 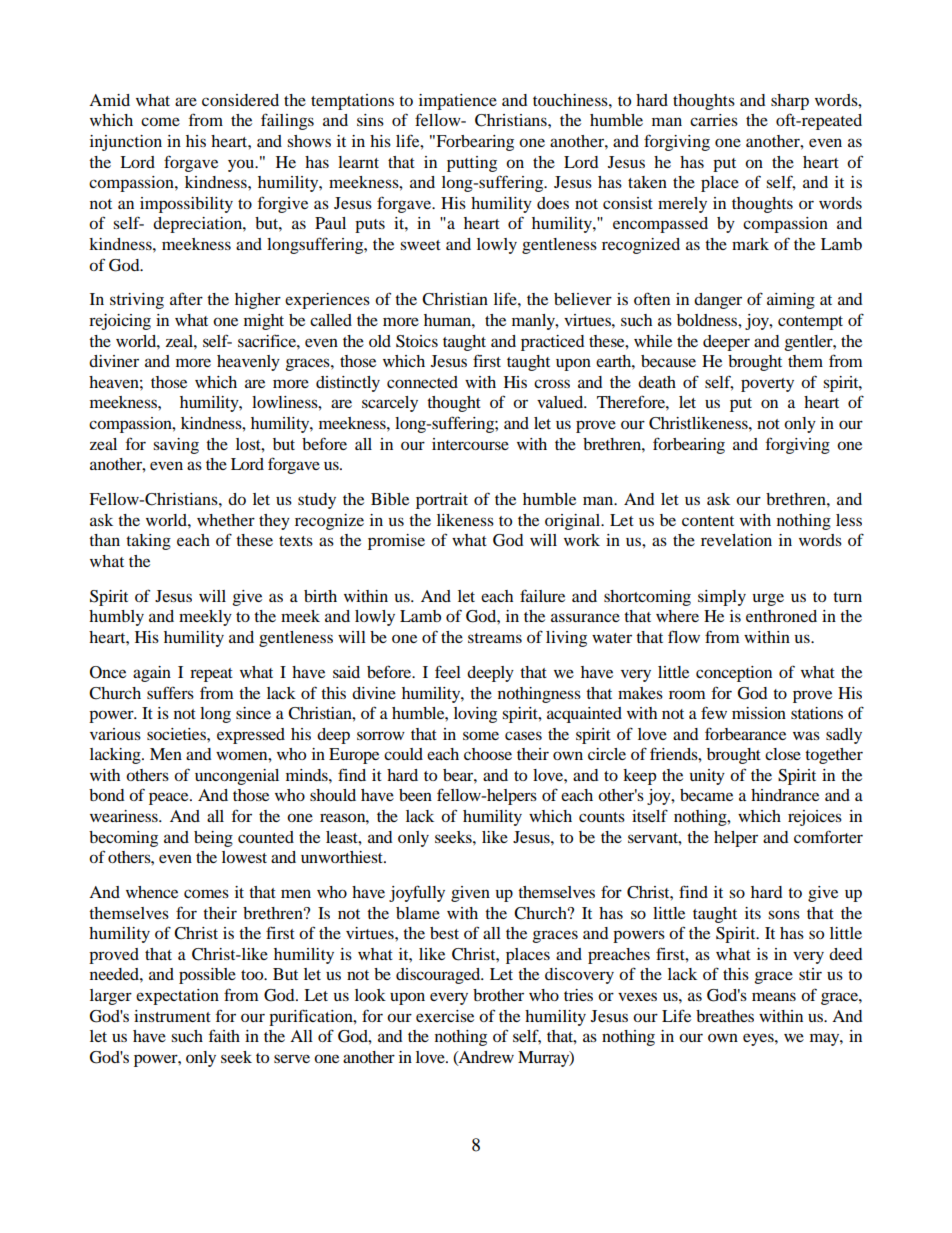 I want to click on failure, so click(x=542, y=595).
